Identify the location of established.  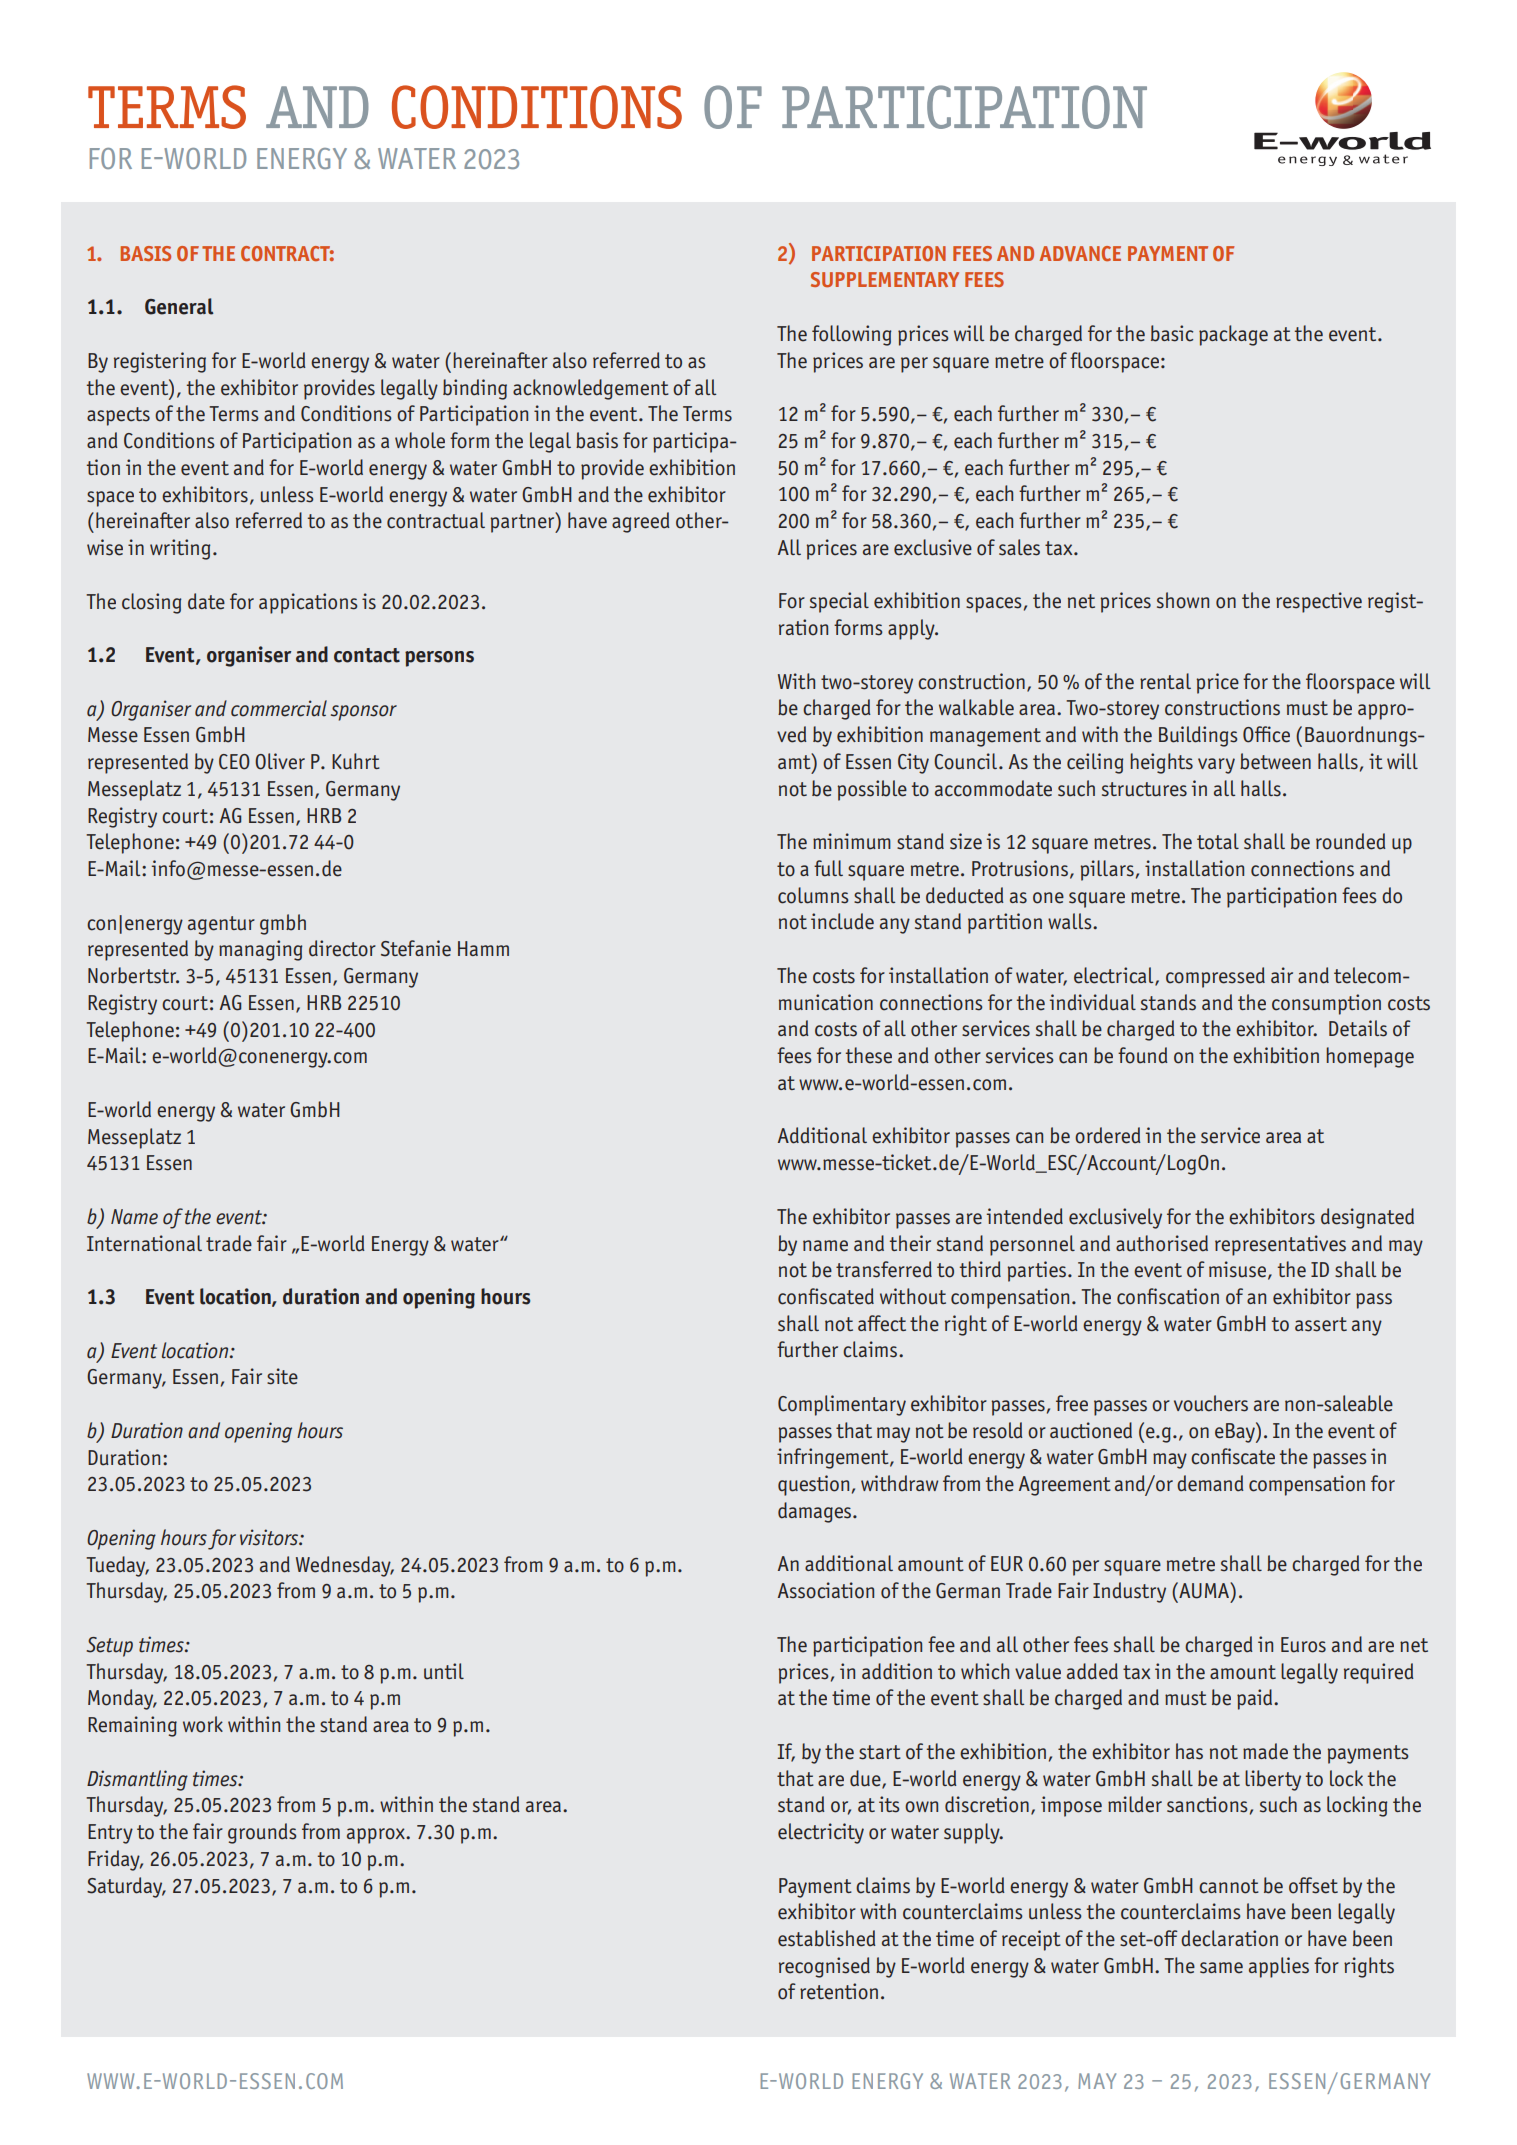
(827, 1938).
